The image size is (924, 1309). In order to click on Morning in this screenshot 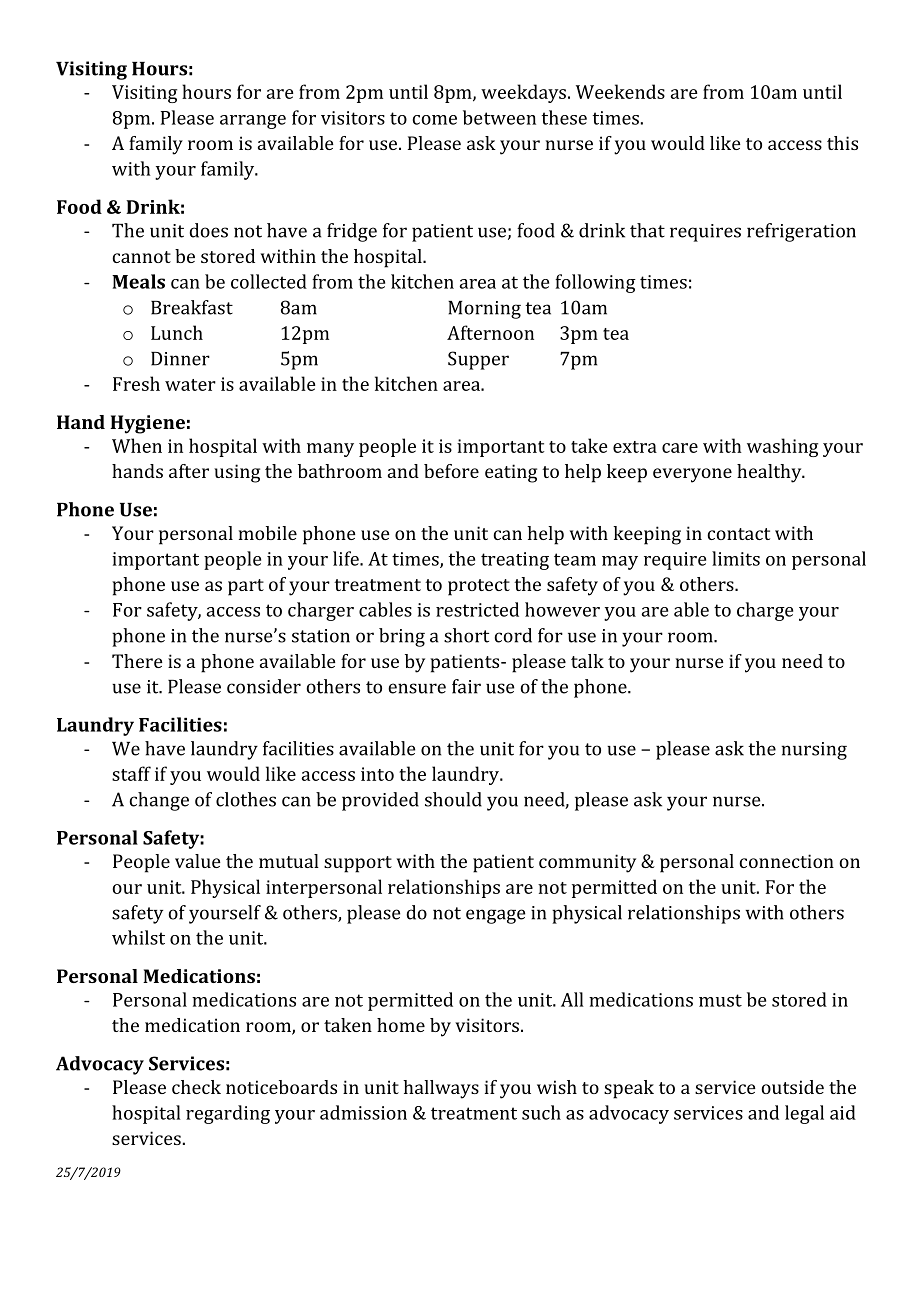, I will do `click(484, 310)`.
